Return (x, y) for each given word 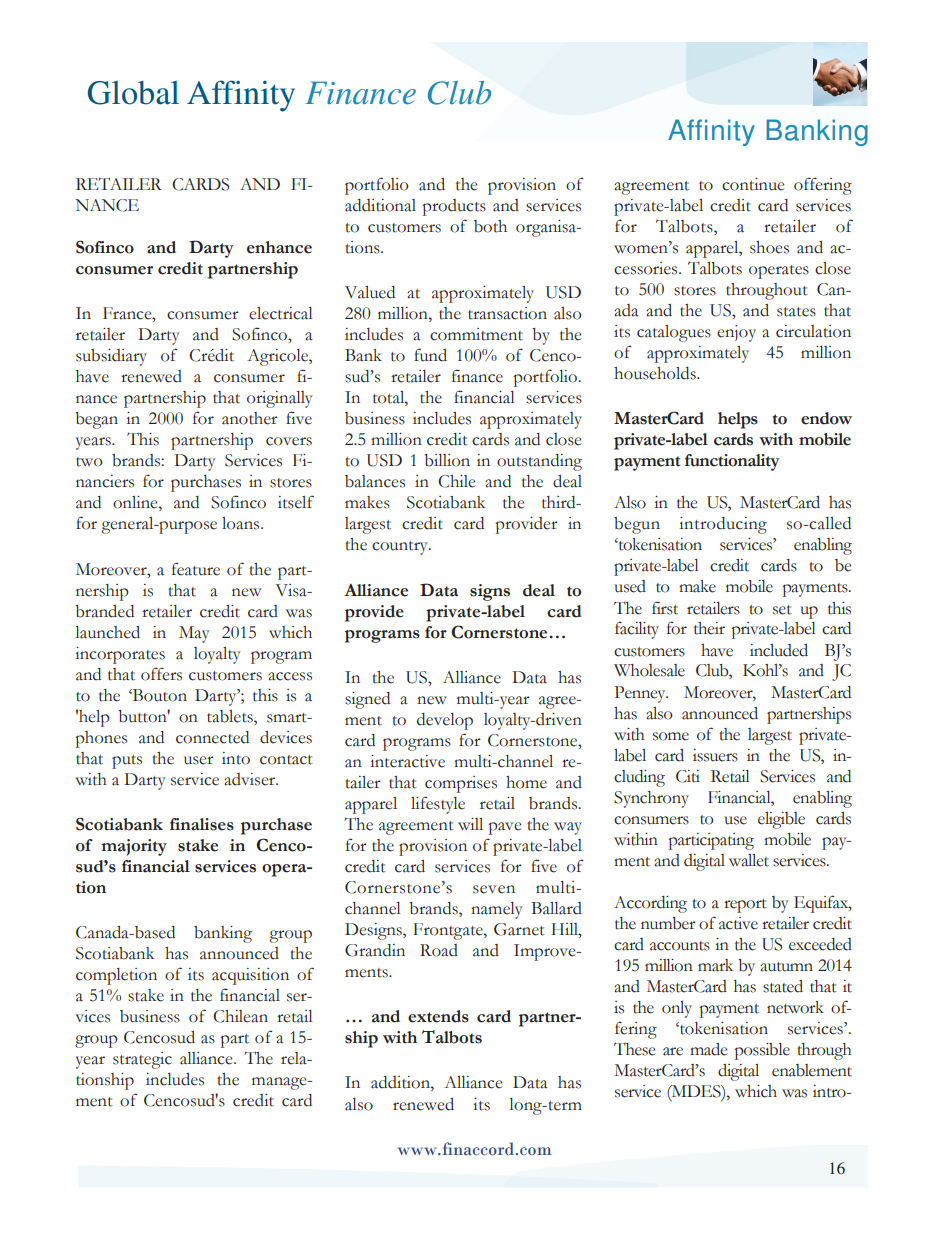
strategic (142, 1060)
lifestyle (438, 805)
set (782, 610)
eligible (781, 820)
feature (196, 569)
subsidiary (111, 357)
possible (762, 1051)
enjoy (736, 333)
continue (753, 184)
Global (133, 93)
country (401, 548)
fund (430, 355)
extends (438, 1016)
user (199, 760)
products (454, 207)
